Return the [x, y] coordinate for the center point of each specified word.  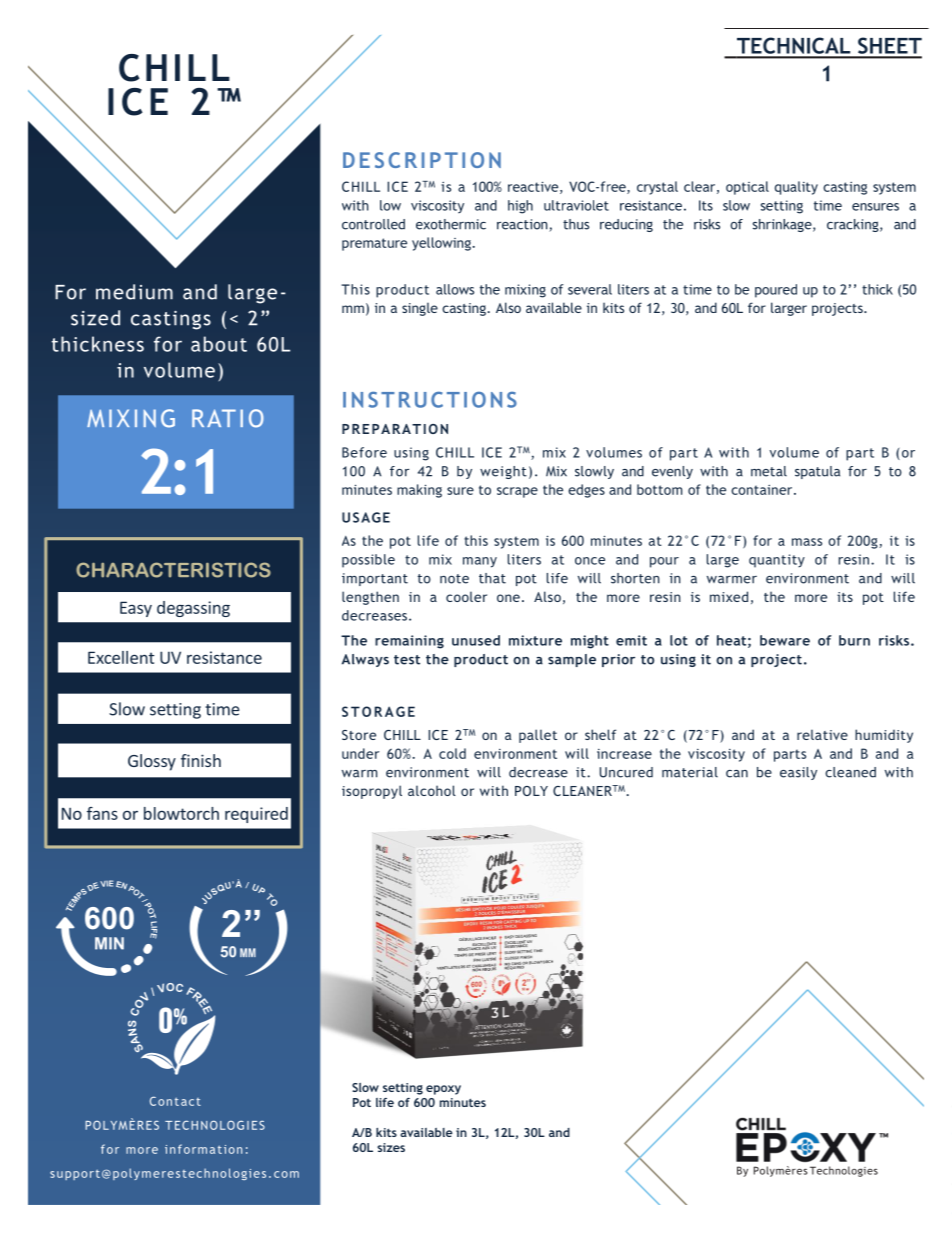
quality [796, 188]
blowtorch [181, 813]
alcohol [432, 790]
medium [134, 292]
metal [769, 471]
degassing [193, 609]
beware [785, 640]
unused [476, 640]
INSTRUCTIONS [430, 400]
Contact [175, 1101]
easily [798, 773]
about [219, 344]
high [520, 207]
